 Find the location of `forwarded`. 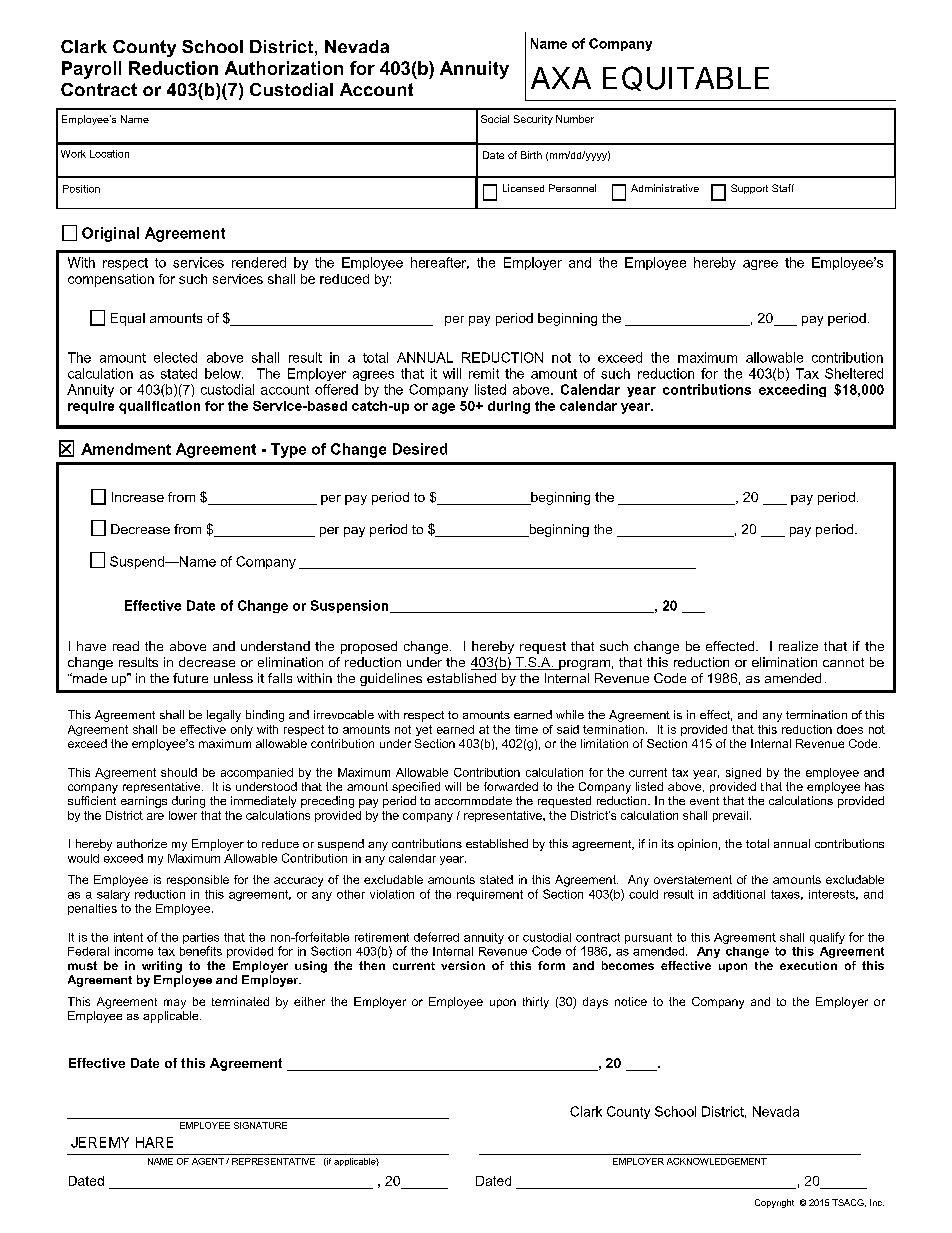

forwarded is located at coordinates (511, 786).
